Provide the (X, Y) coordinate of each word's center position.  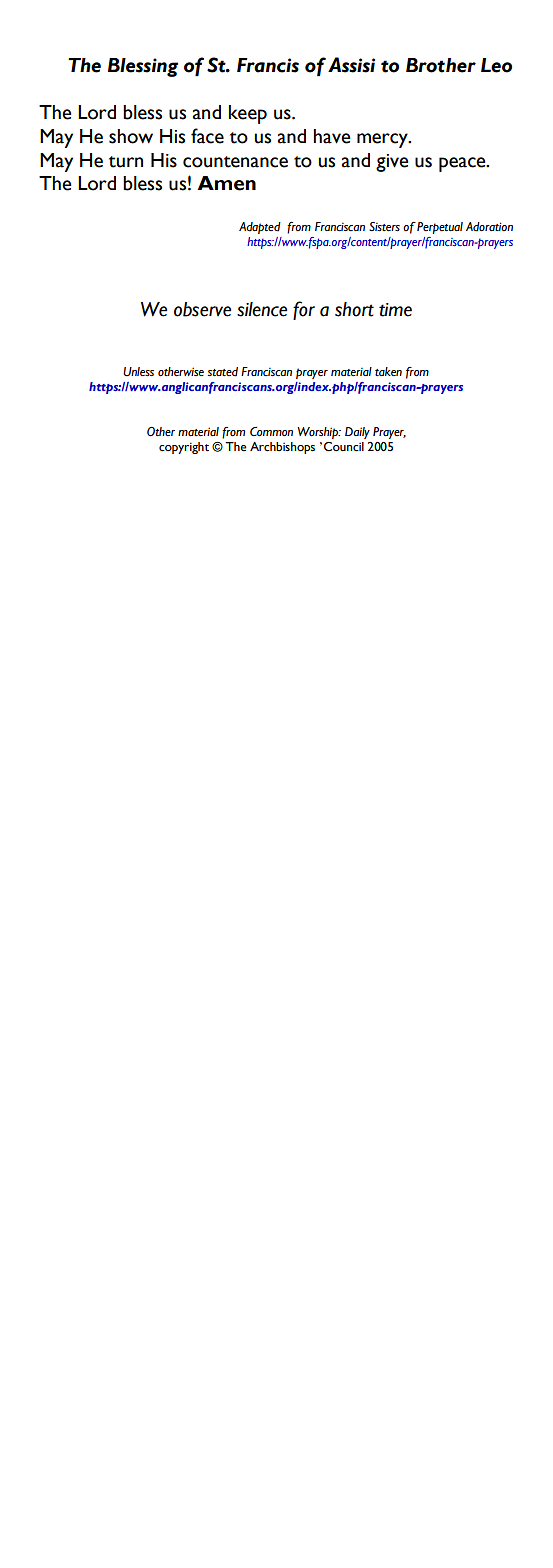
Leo (496, 65)
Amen (226, 183)
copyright (184, 448)
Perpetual (440, 228)
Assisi (351, 65)
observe (202, 309)
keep (248, 114)
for (304, 310)
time (395, 310)
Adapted (260, 228)
